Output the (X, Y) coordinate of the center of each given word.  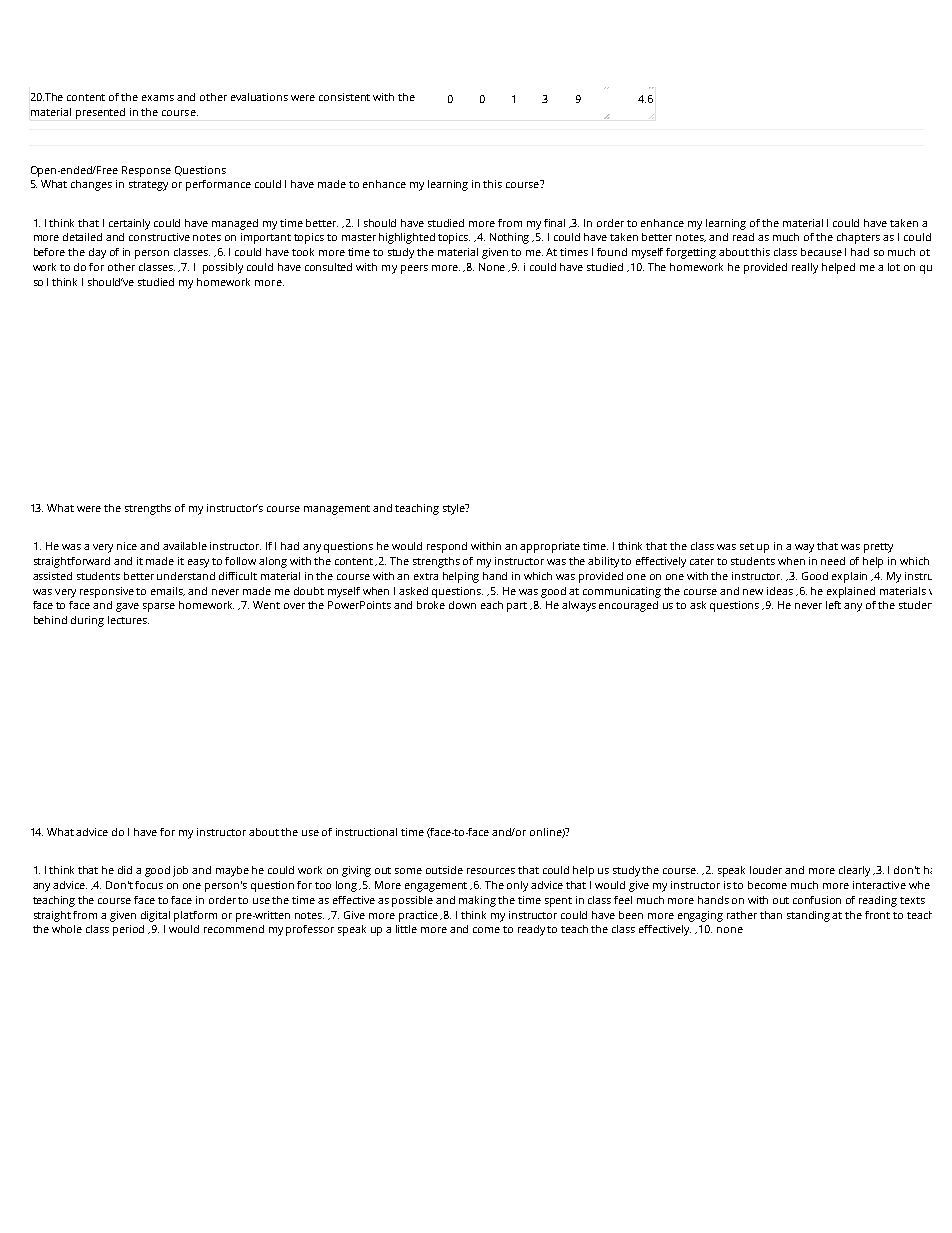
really (805, 268)
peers (414, 269)
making (477, 901)
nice (127, 546)
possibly (223, 268)
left (833, 605)
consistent (344, 97)
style (455, 509)
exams (158, 98)
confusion (817, 900)
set (747, 546)
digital (155, 916)
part (517, 607)
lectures (128, 620)
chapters (858, 238)
